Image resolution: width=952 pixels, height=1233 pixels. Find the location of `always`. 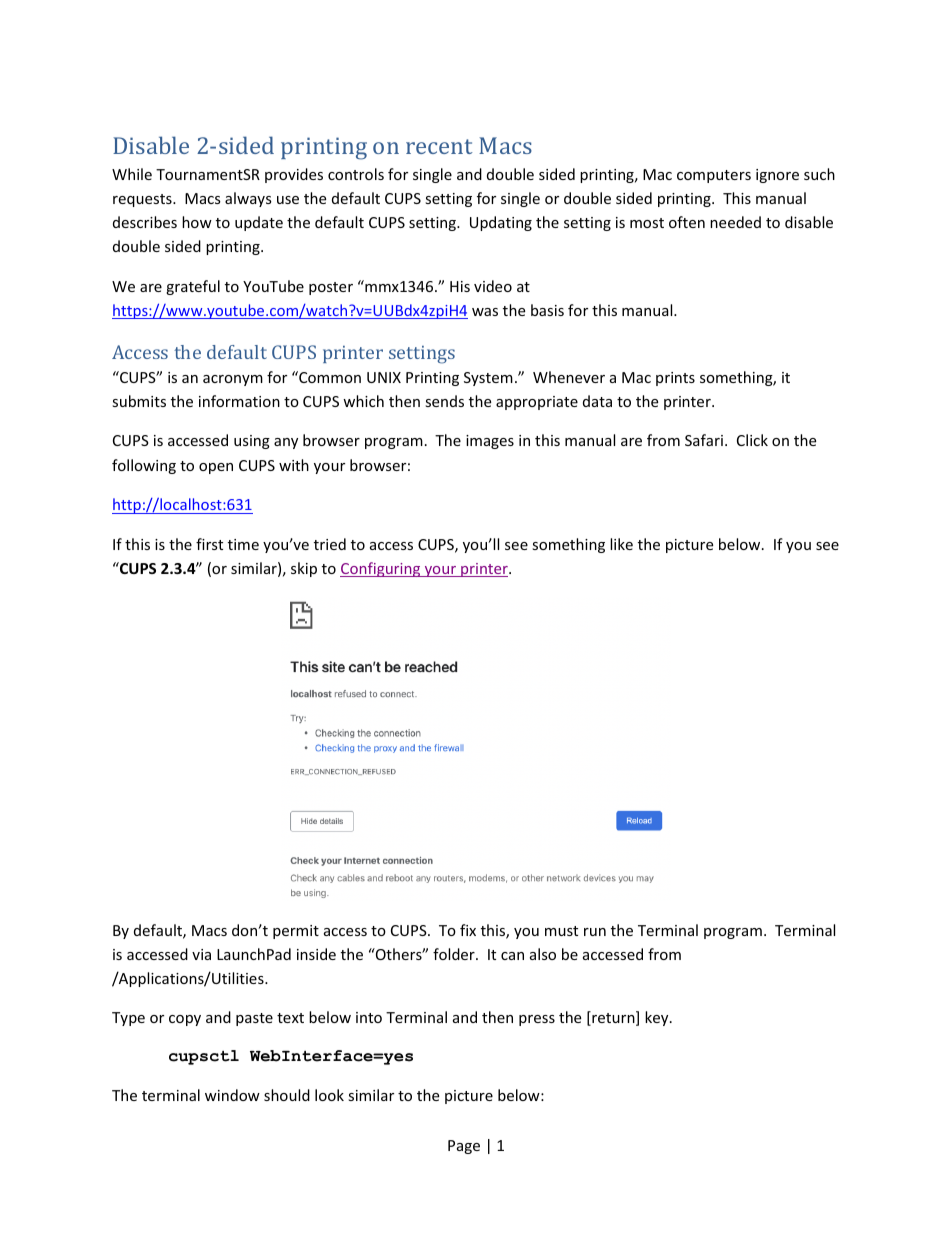

always is located at coordinates (248, 199).
